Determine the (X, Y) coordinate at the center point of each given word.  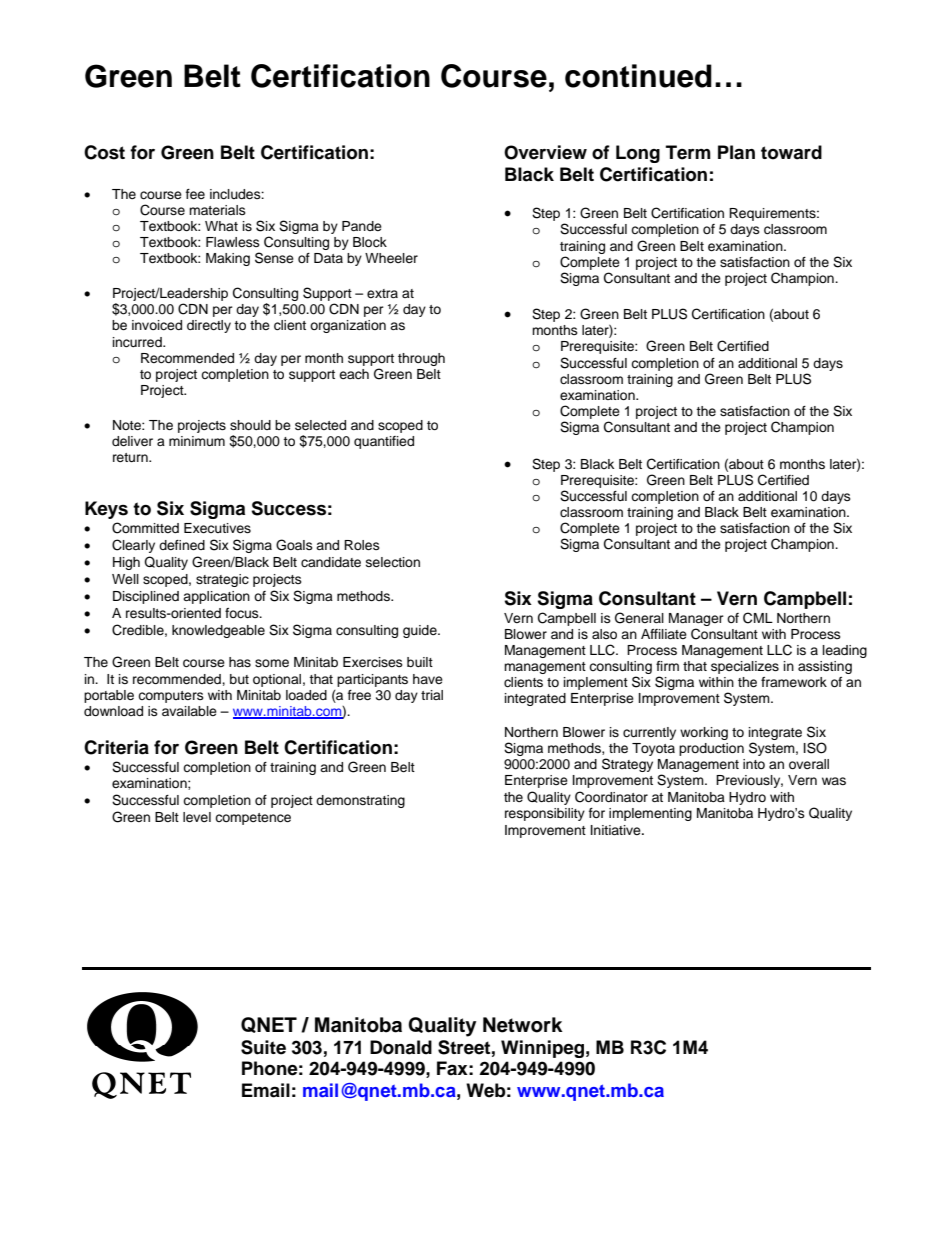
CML (758, 618)
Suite (263, 1047)
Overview (545, 152)
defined (182, 545)
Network (523, 1025)
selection (393, 562)
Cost (104, 152)
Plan (736, 152)
